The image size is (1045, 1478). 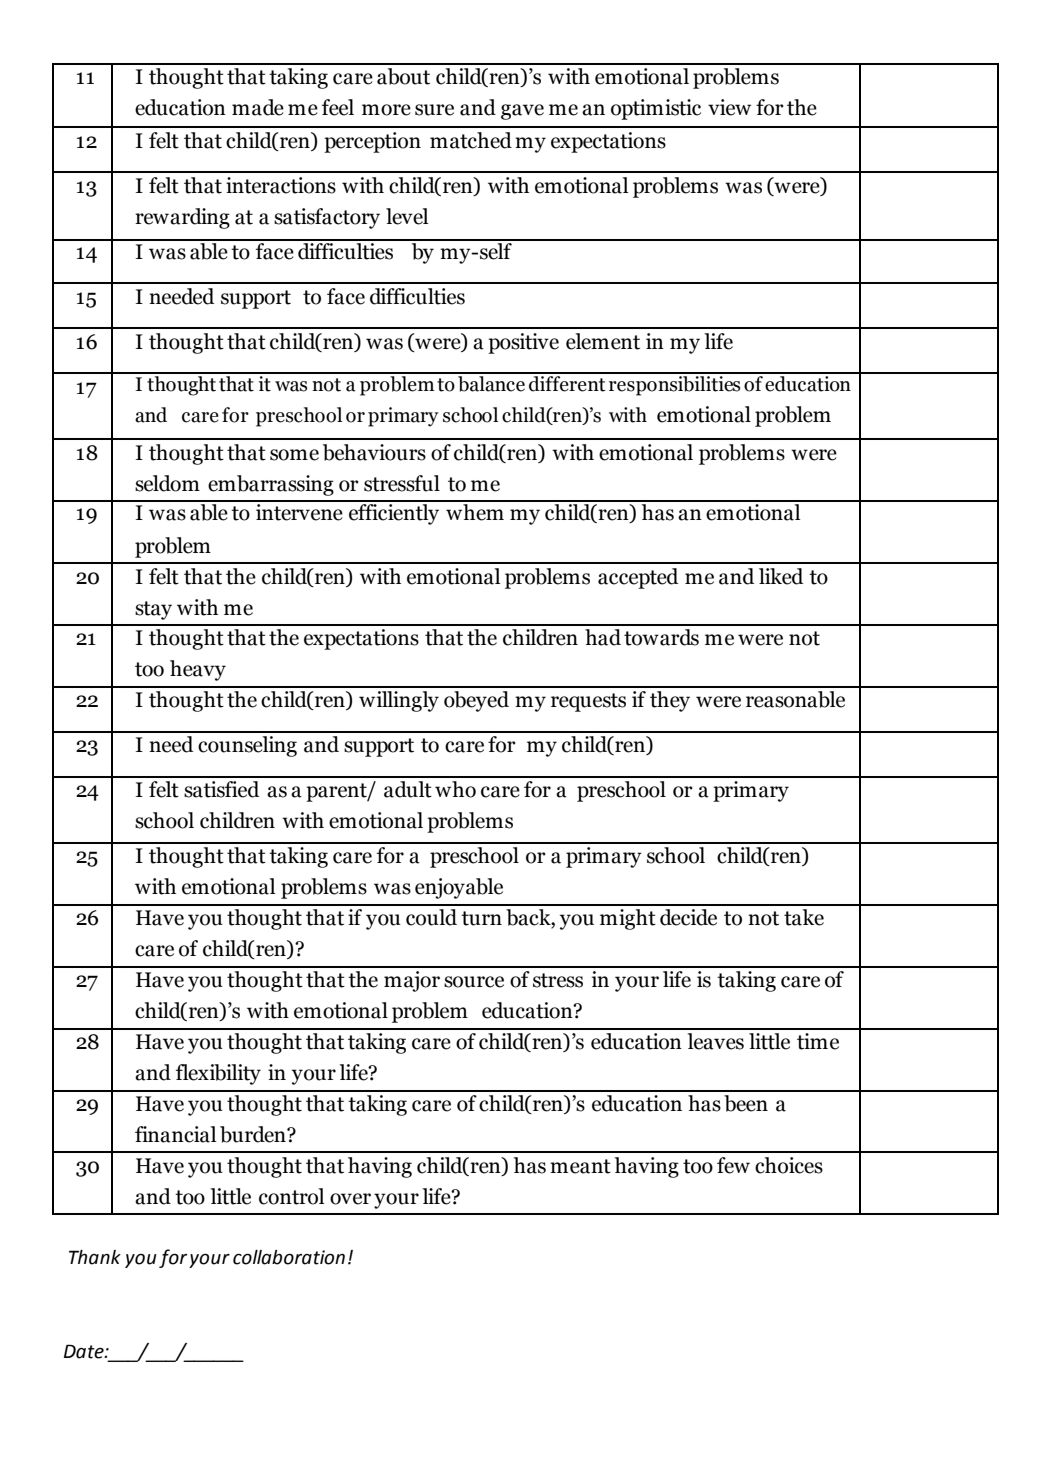 What do you see at coordinates (350, 1199) in the image?
I see `over` at bounding box center [350, 1199].
